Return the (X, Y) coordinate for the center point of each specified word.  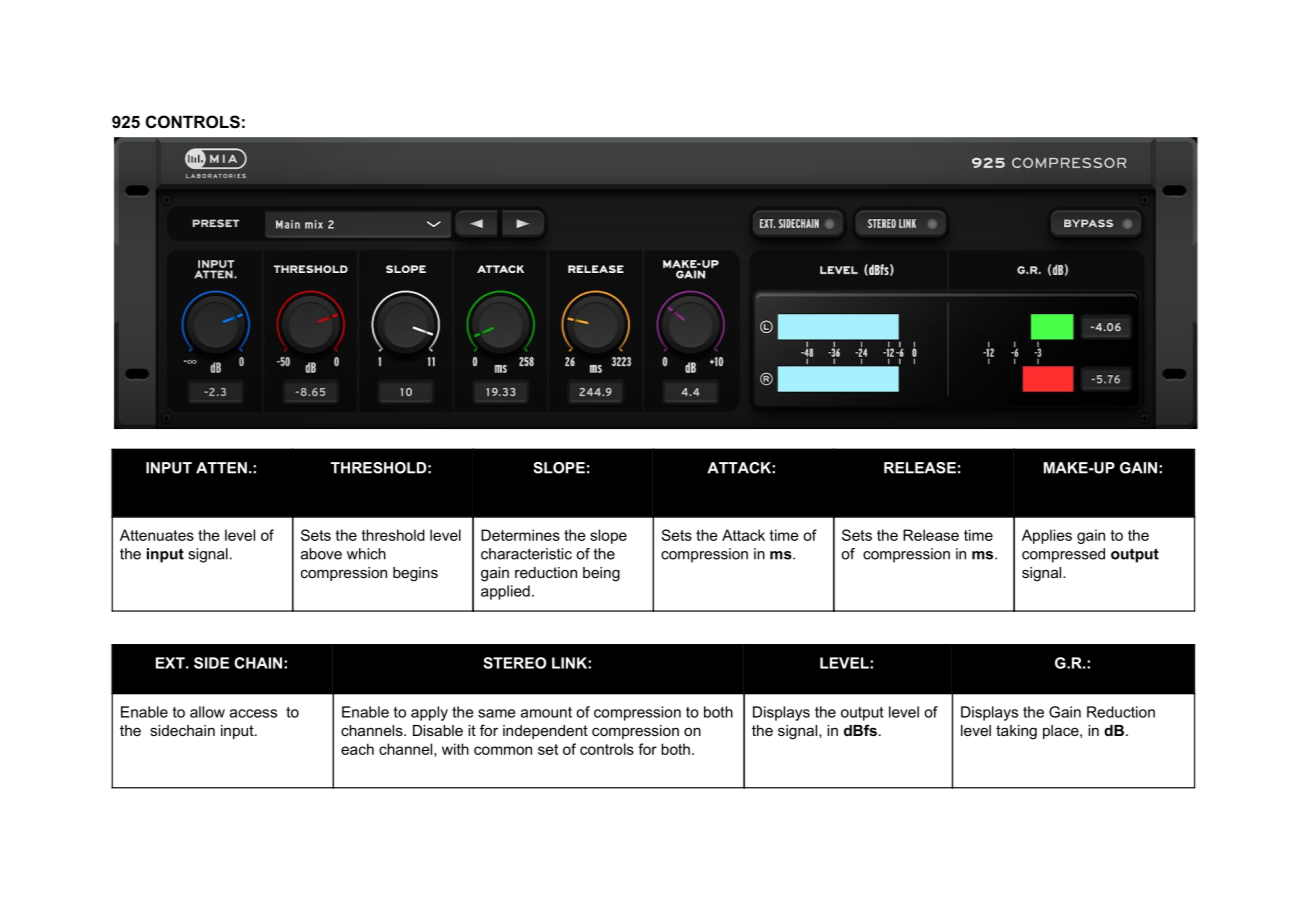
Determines (520, 535)
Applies (1047, 536)
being (601, 574)
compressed (1063, 555)
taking (1016, 732)
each (357, 749)
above (321, 554)
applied (505, 592)
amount (546, 712)
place (1062, 732)
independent (545, 732)
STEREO (514, 663)
